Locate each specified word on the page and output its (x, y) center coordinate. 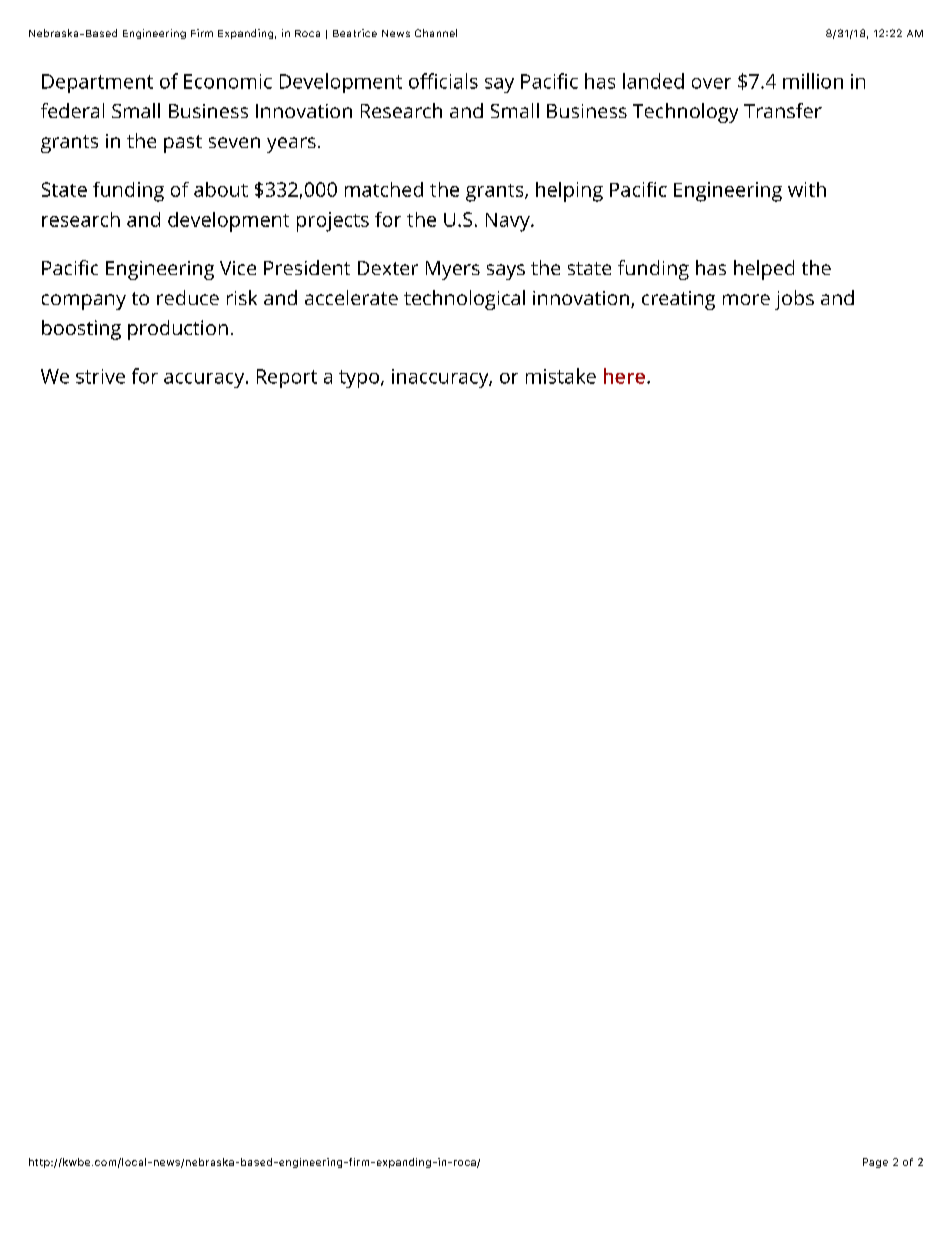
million (813, 81)
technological (464, 300)
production (178, 330)
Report (287, 378)
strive (100, 376)
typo (360, 379)
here (626, 376)
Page (875, 1163)
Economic (228, 81)
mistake (561, 376)
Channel (436, 33)
